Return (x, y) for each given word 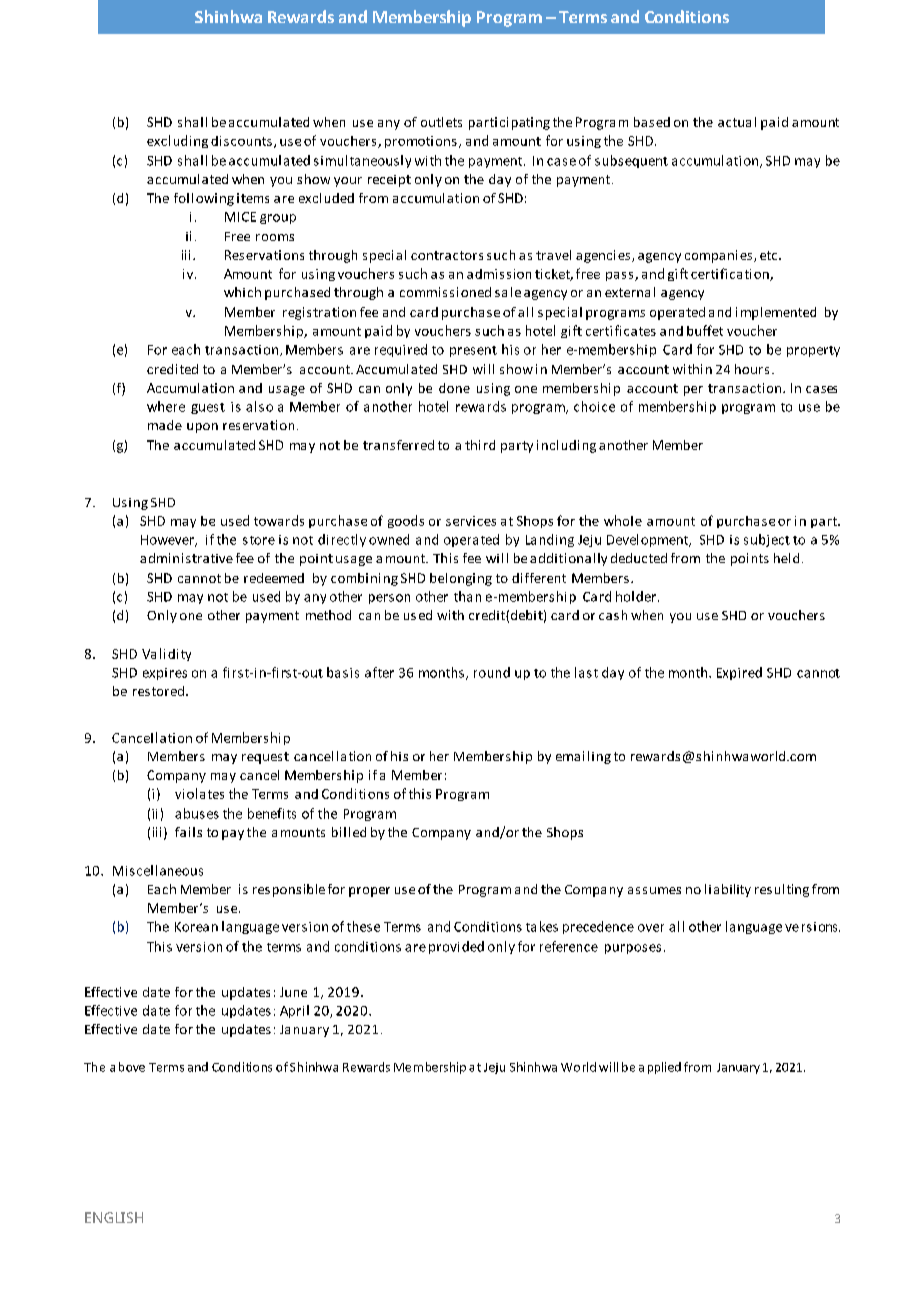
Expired (739, 673)
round (492, 672)
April (294, 1011)
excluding (177, 141)
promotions (421, 142)
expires (165, 674)
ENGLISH (114, 1217)
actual (737, 122)
